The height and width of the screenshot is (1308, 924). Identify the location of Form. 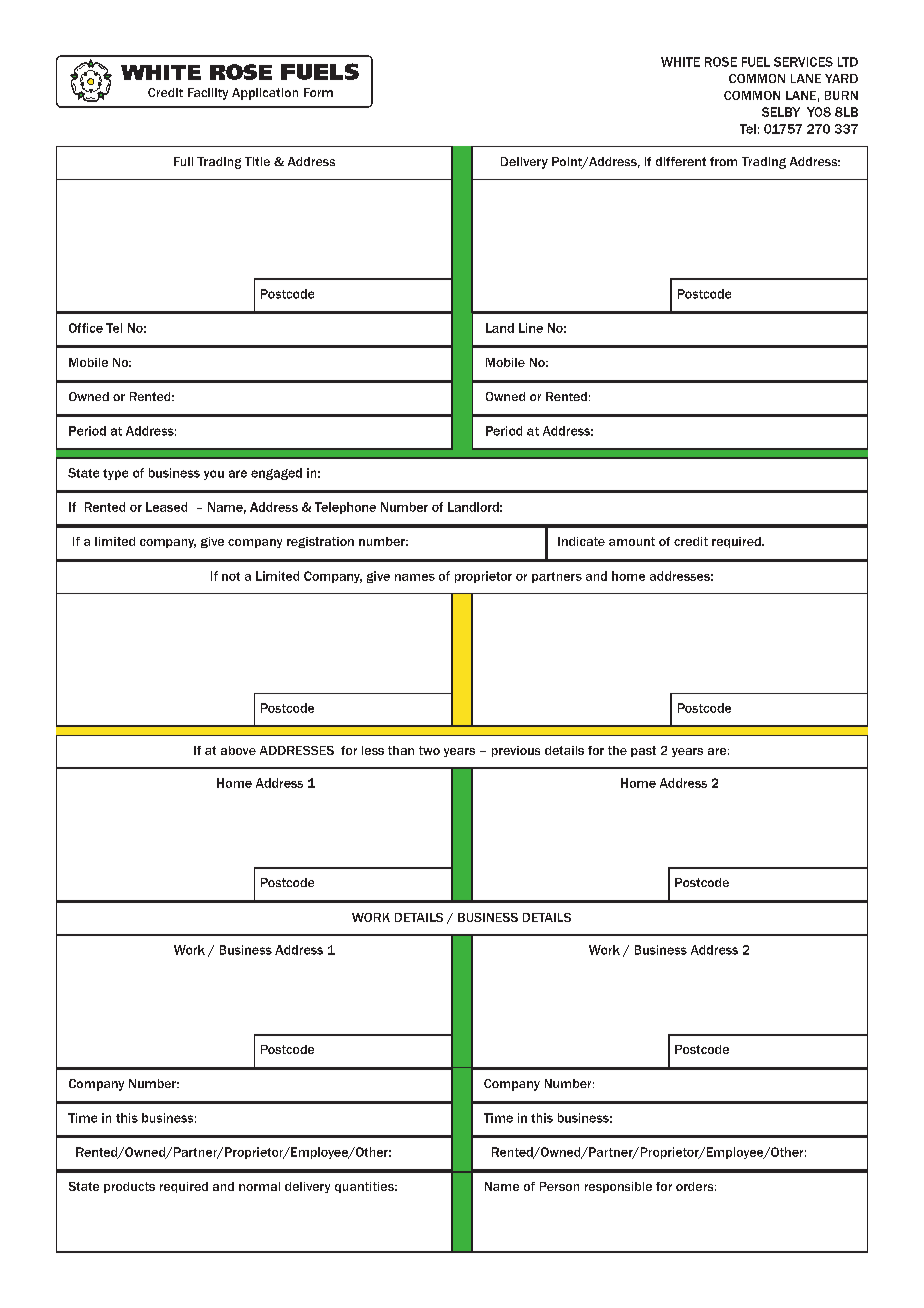
(318, 92).
